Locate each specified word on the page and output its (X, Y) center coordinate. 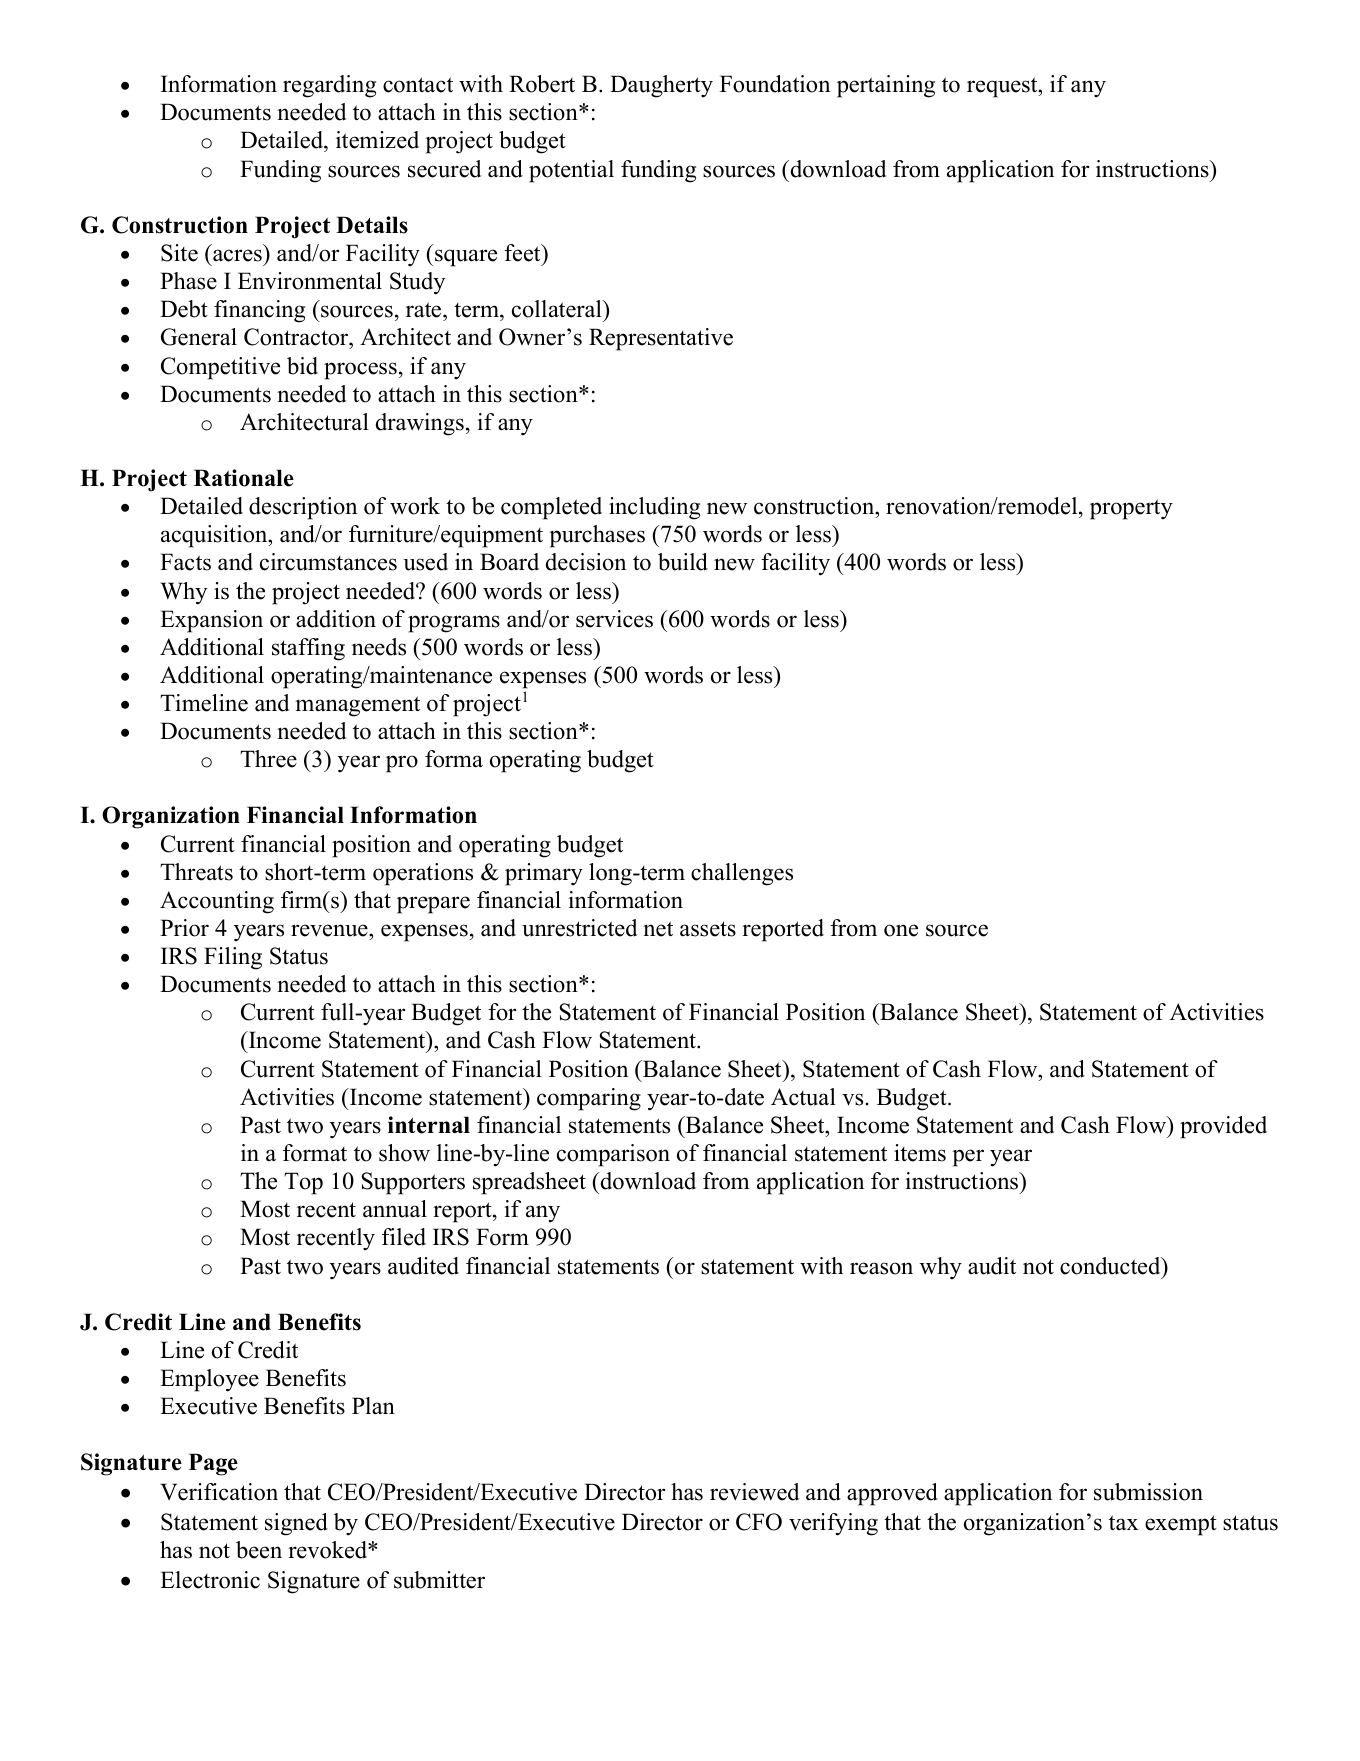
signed (296, 1524)
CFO (759, 1522)
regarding (329, 86)
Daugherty (661, 86)
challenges (742, 874)
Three (268, 759)
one (901, 930)
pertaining (886, 86)
